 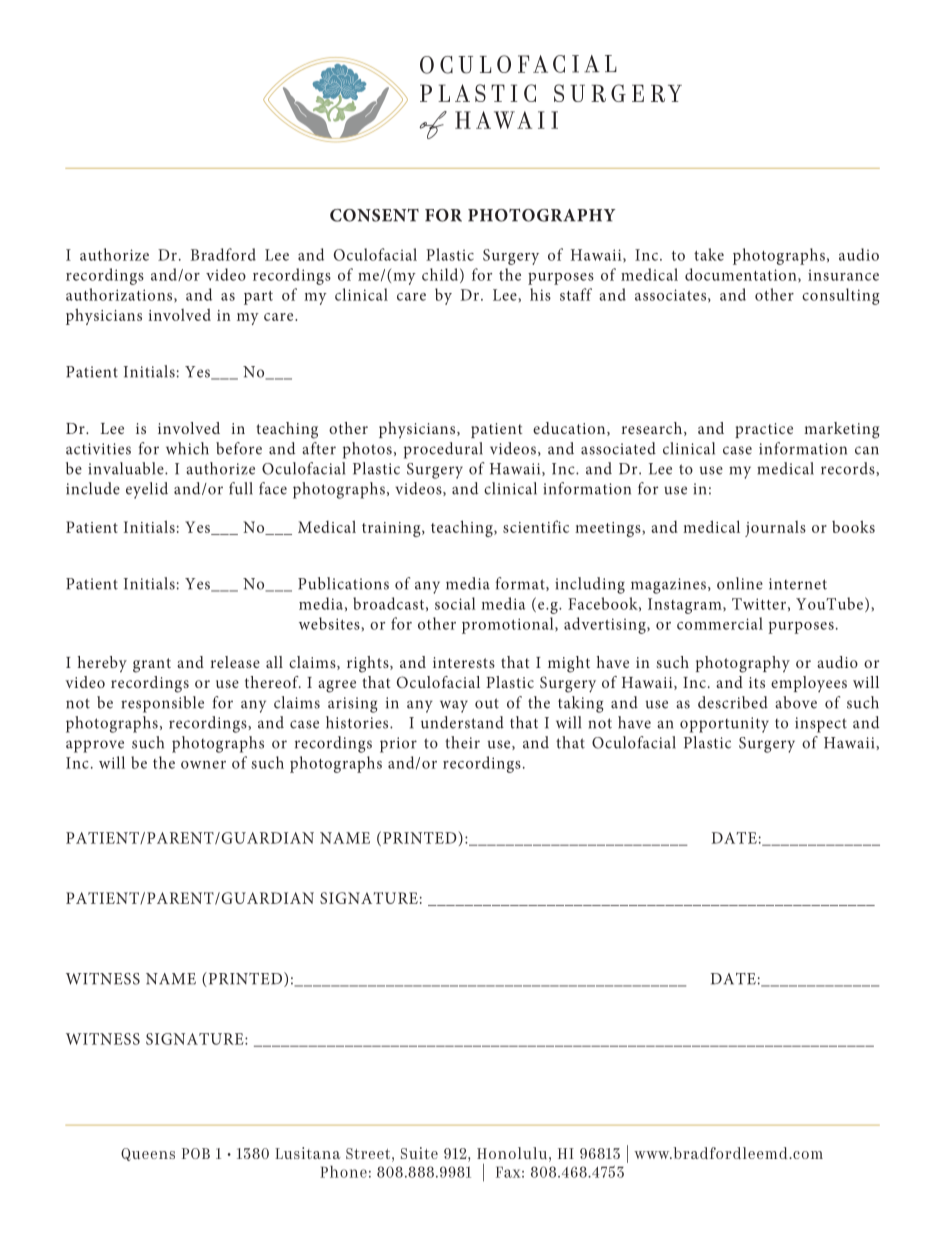 What do you see at coordinates (821, 725) in the screenshot?
I see `inspect` at bounding box center [821, 725].
